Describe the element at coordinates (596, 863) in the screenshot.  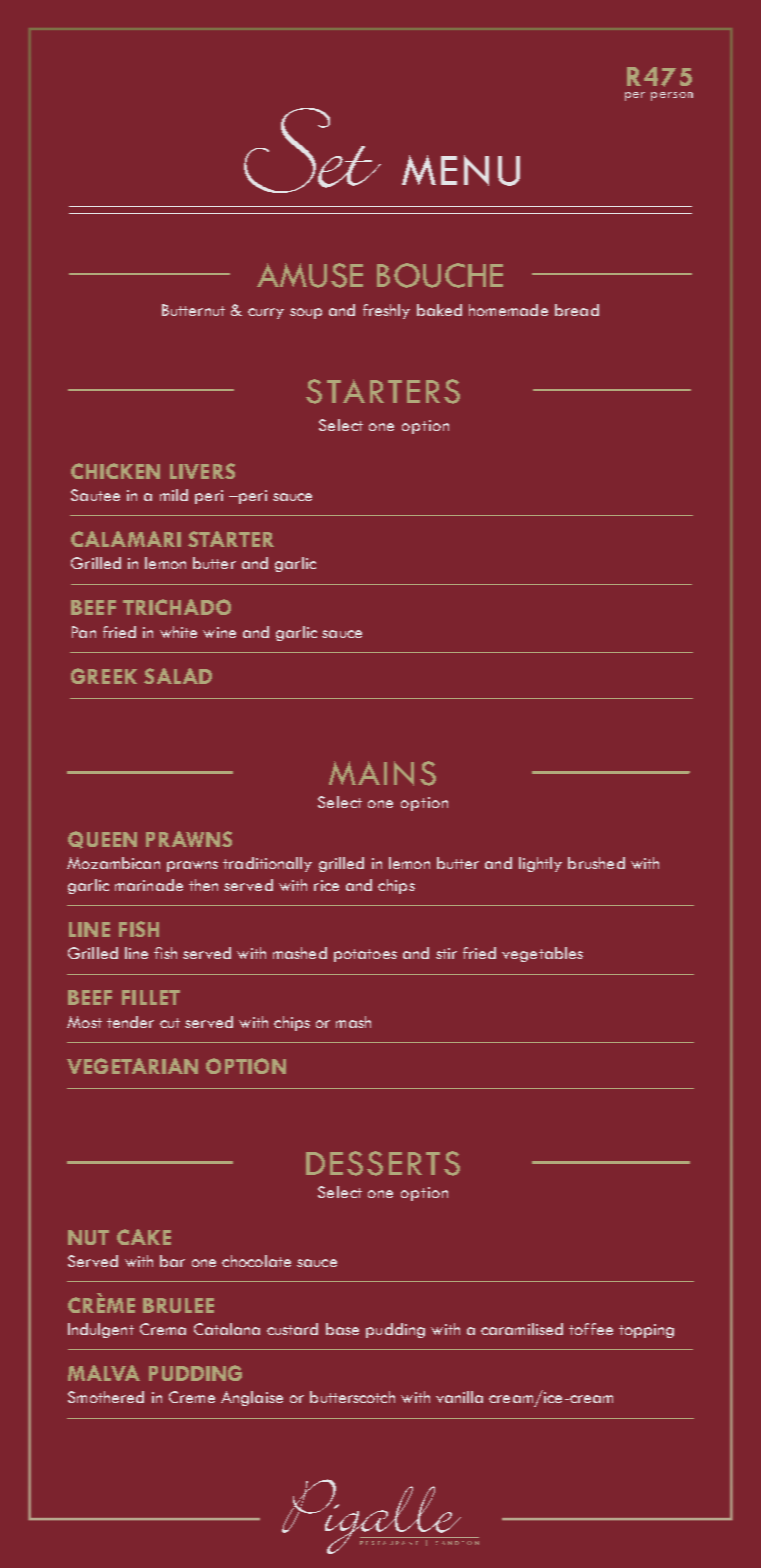
I see `brushed` at that location.
